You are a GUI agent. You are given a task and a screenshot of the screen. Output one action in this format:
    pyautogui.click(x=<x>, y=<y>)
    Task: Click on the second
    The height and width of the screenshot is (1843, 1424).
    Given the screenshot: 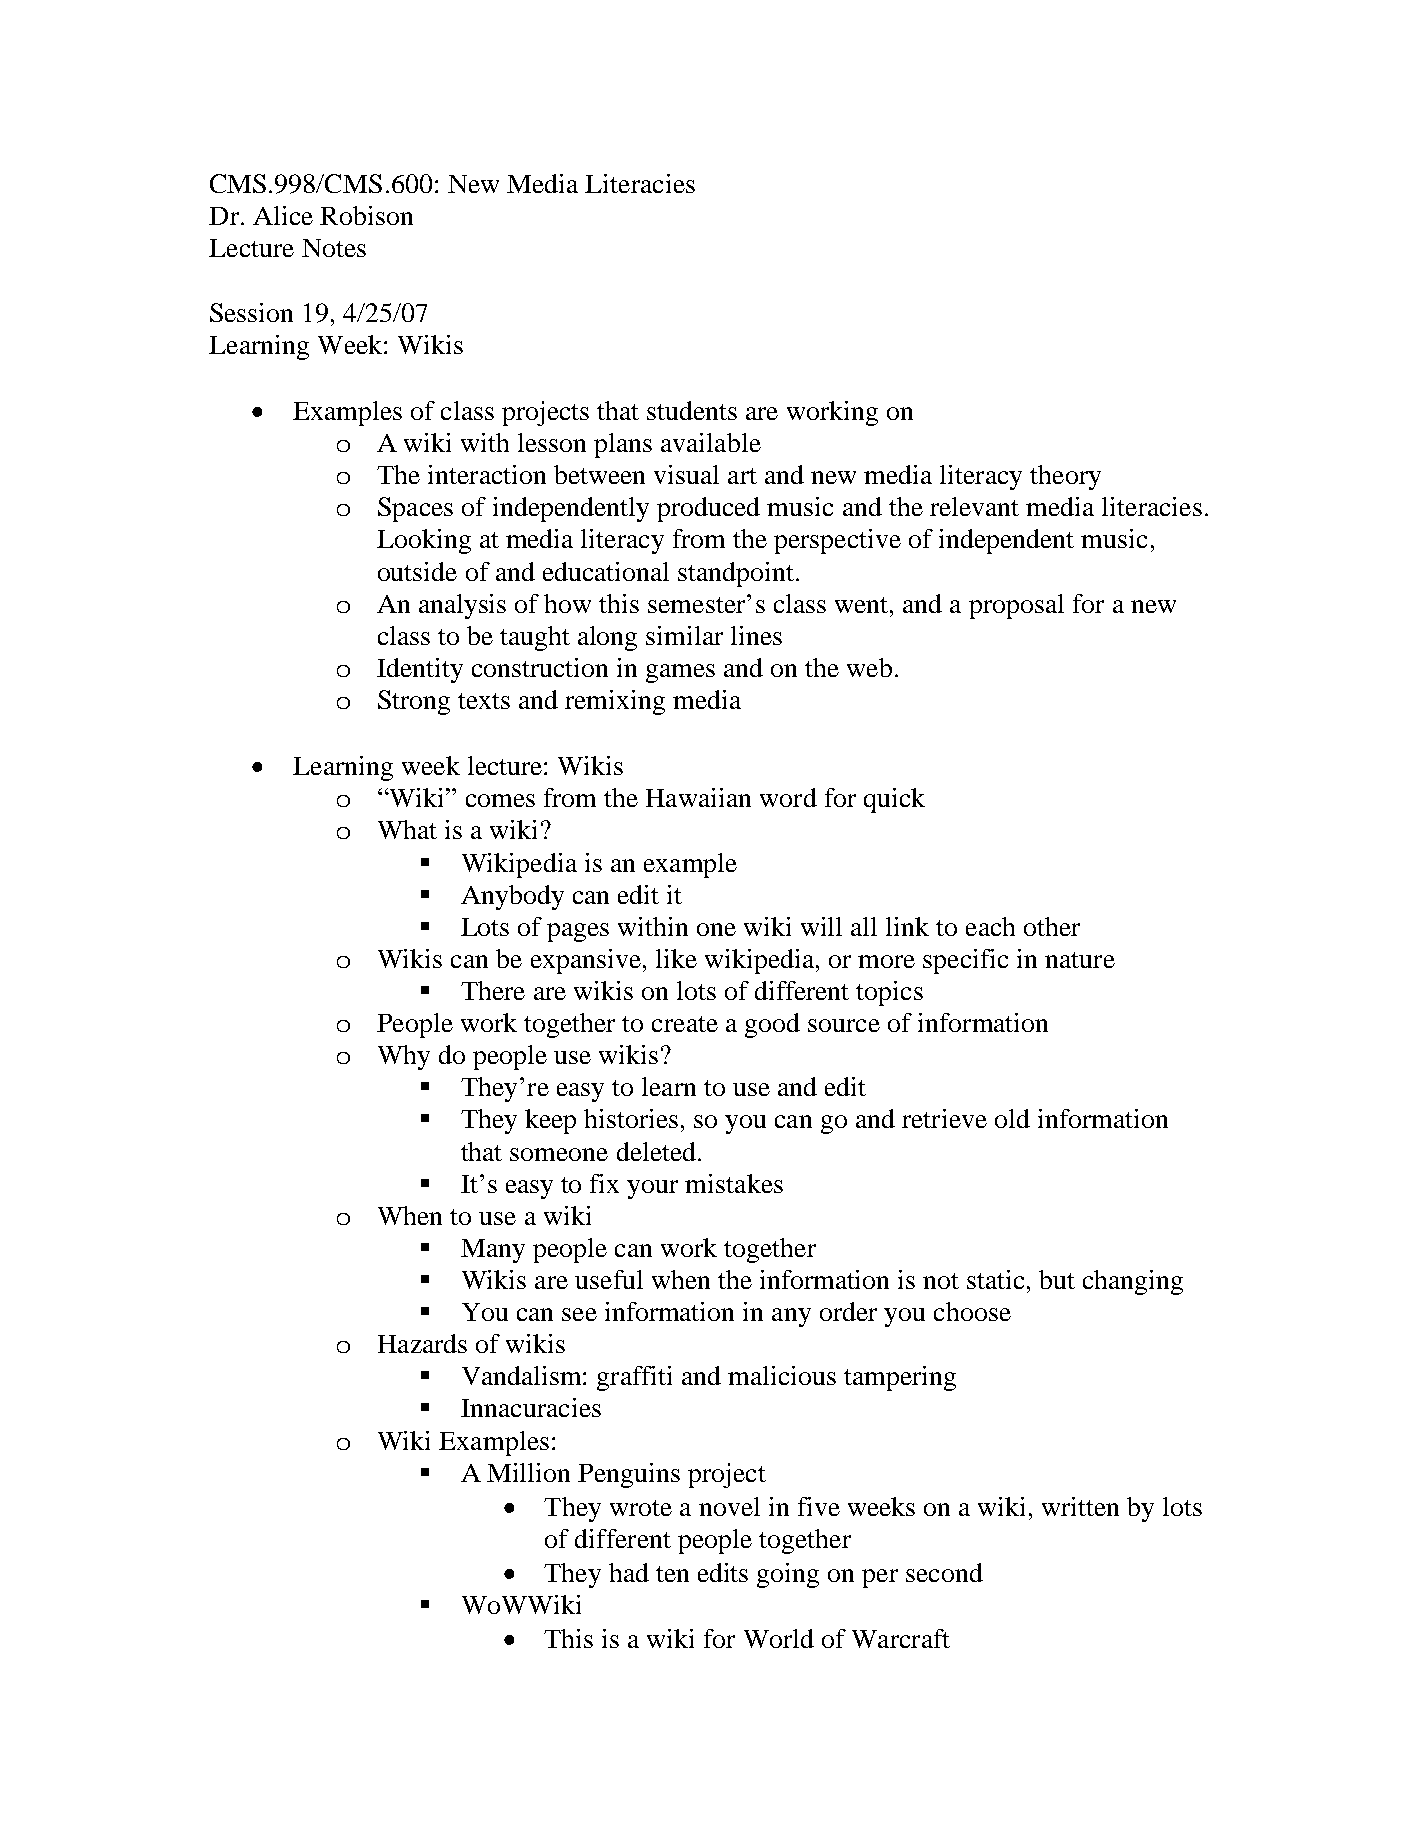 What is the action you would take?
    pyautogui.click(x=944, y=1572)
